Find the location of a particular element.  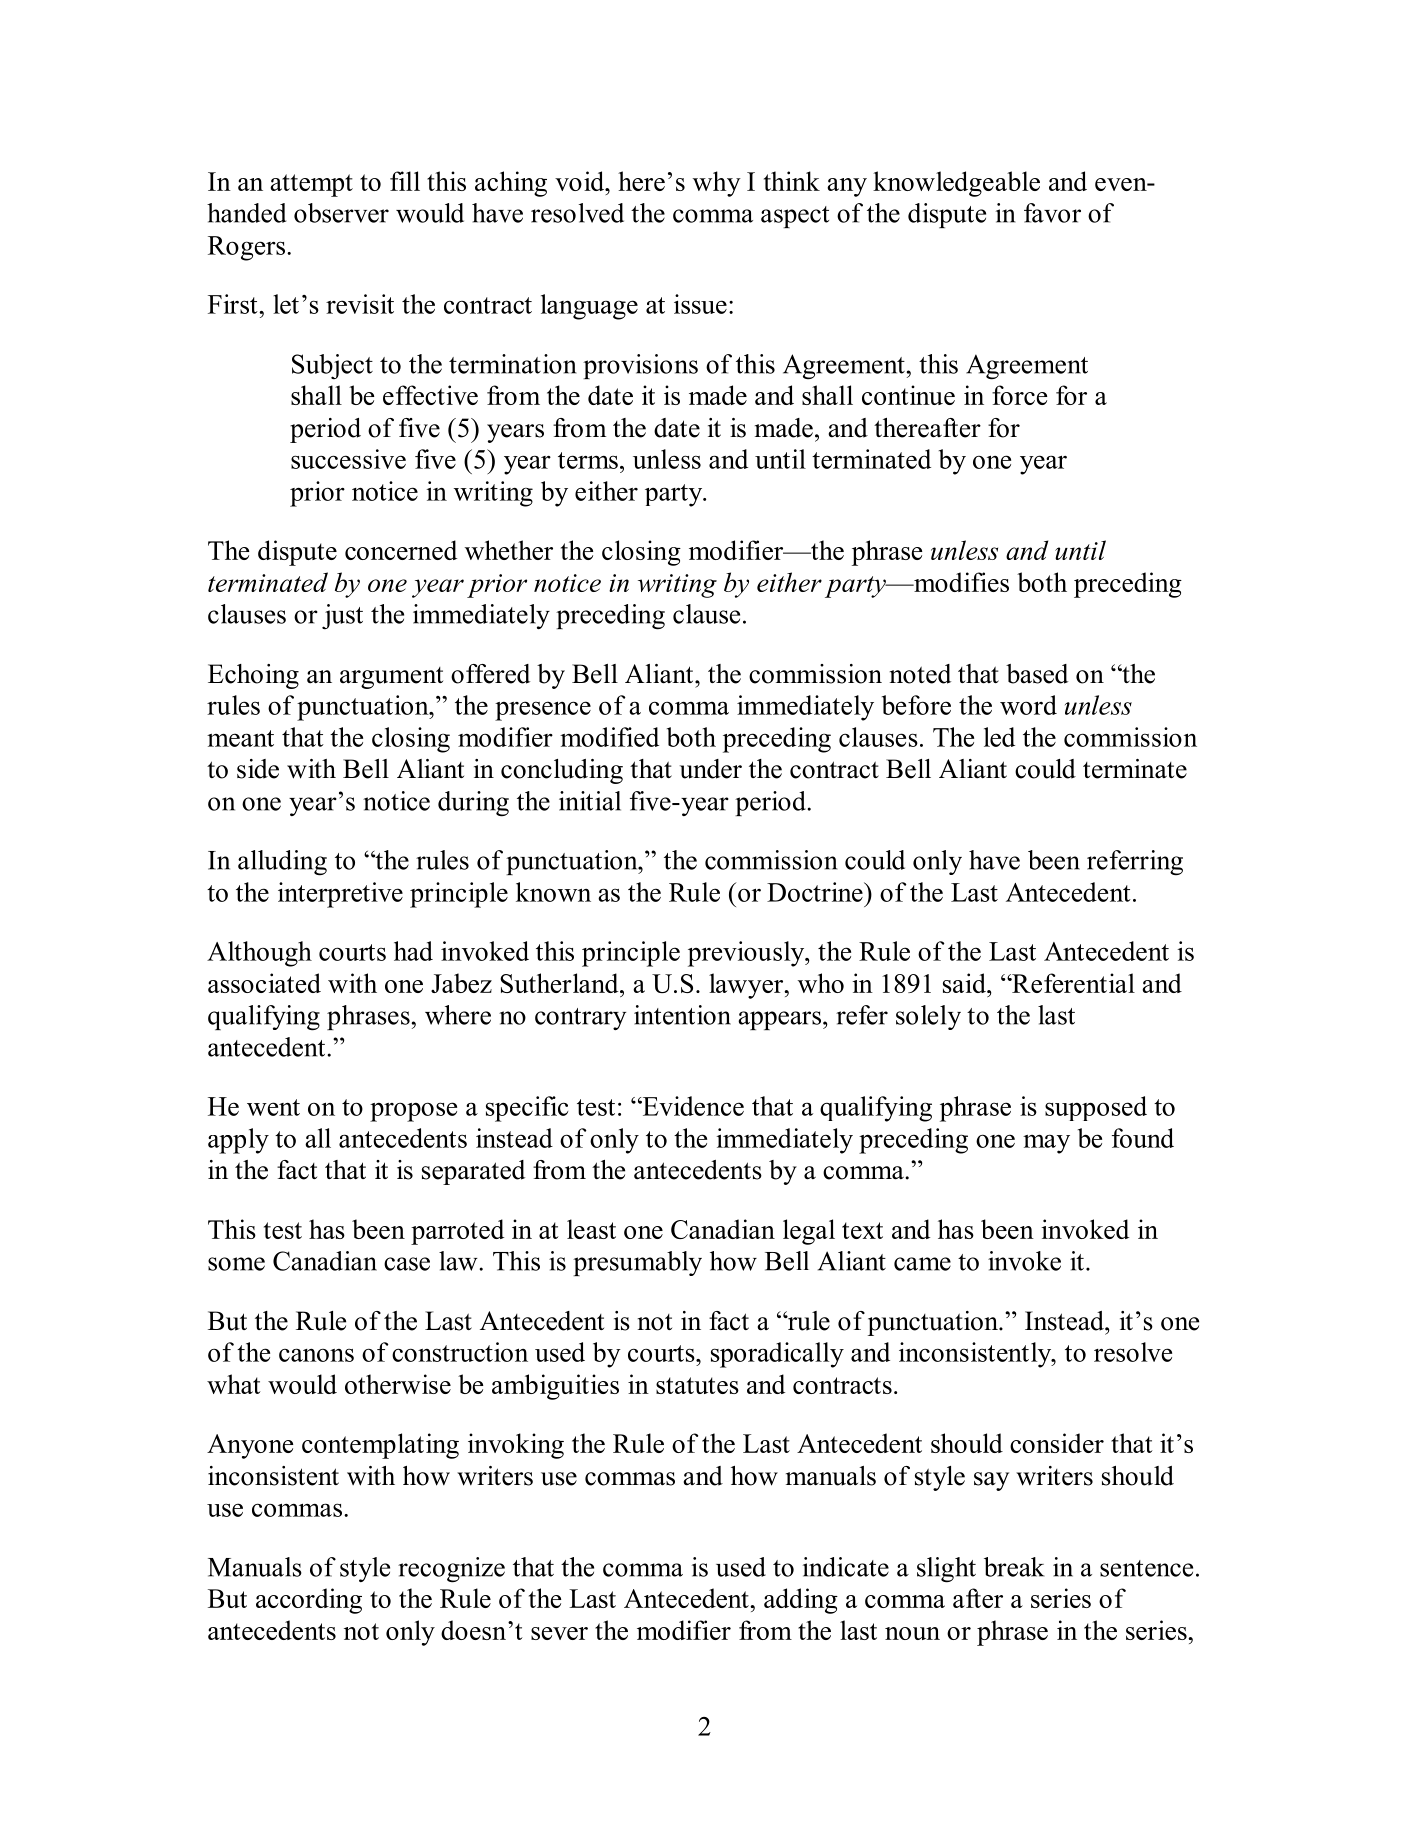

meant is located at coordinates (240, 738).
